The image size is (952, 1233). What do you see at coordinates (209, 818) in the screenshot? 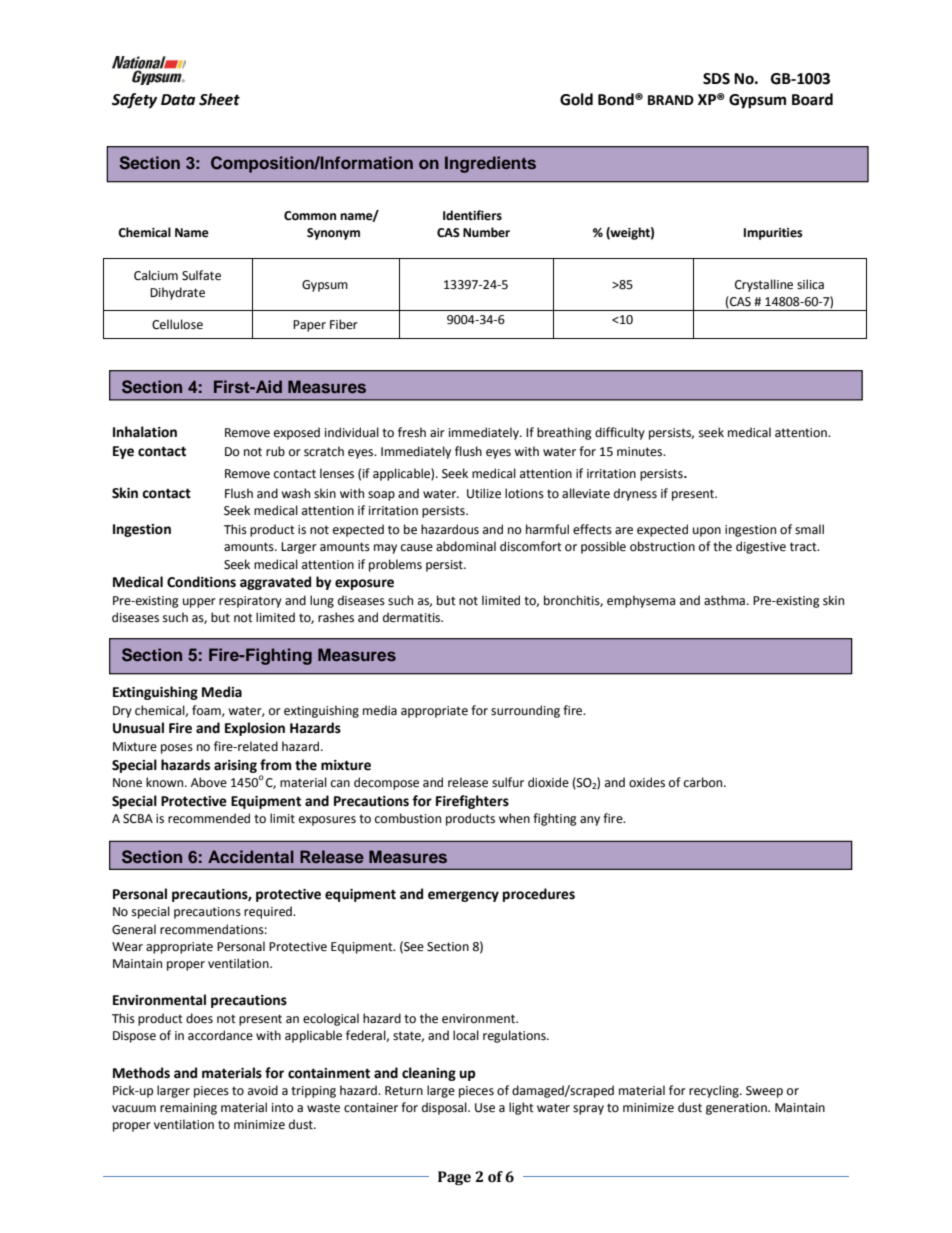
I see `recommended` at bounding box center [209, 818].
